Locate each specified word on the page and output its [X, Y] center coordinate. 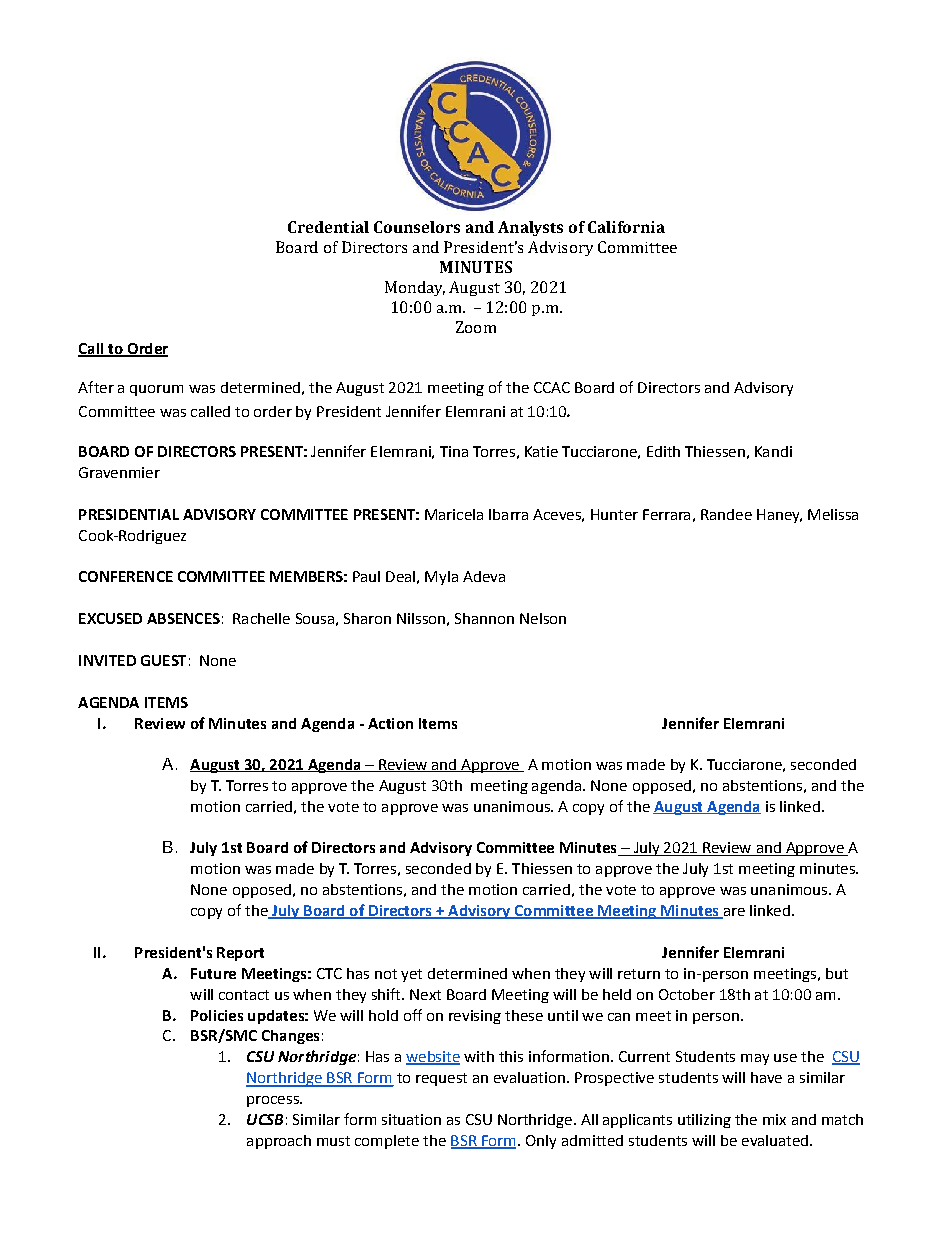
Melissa [833, 514]
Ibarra [508, 514]
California [626, 227]
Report [240, 954]
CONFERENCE [126, 576]
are [733, 913]
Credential [328, 227]
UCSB [265, 1119]
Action [390, 723]
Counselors [417, 227]
